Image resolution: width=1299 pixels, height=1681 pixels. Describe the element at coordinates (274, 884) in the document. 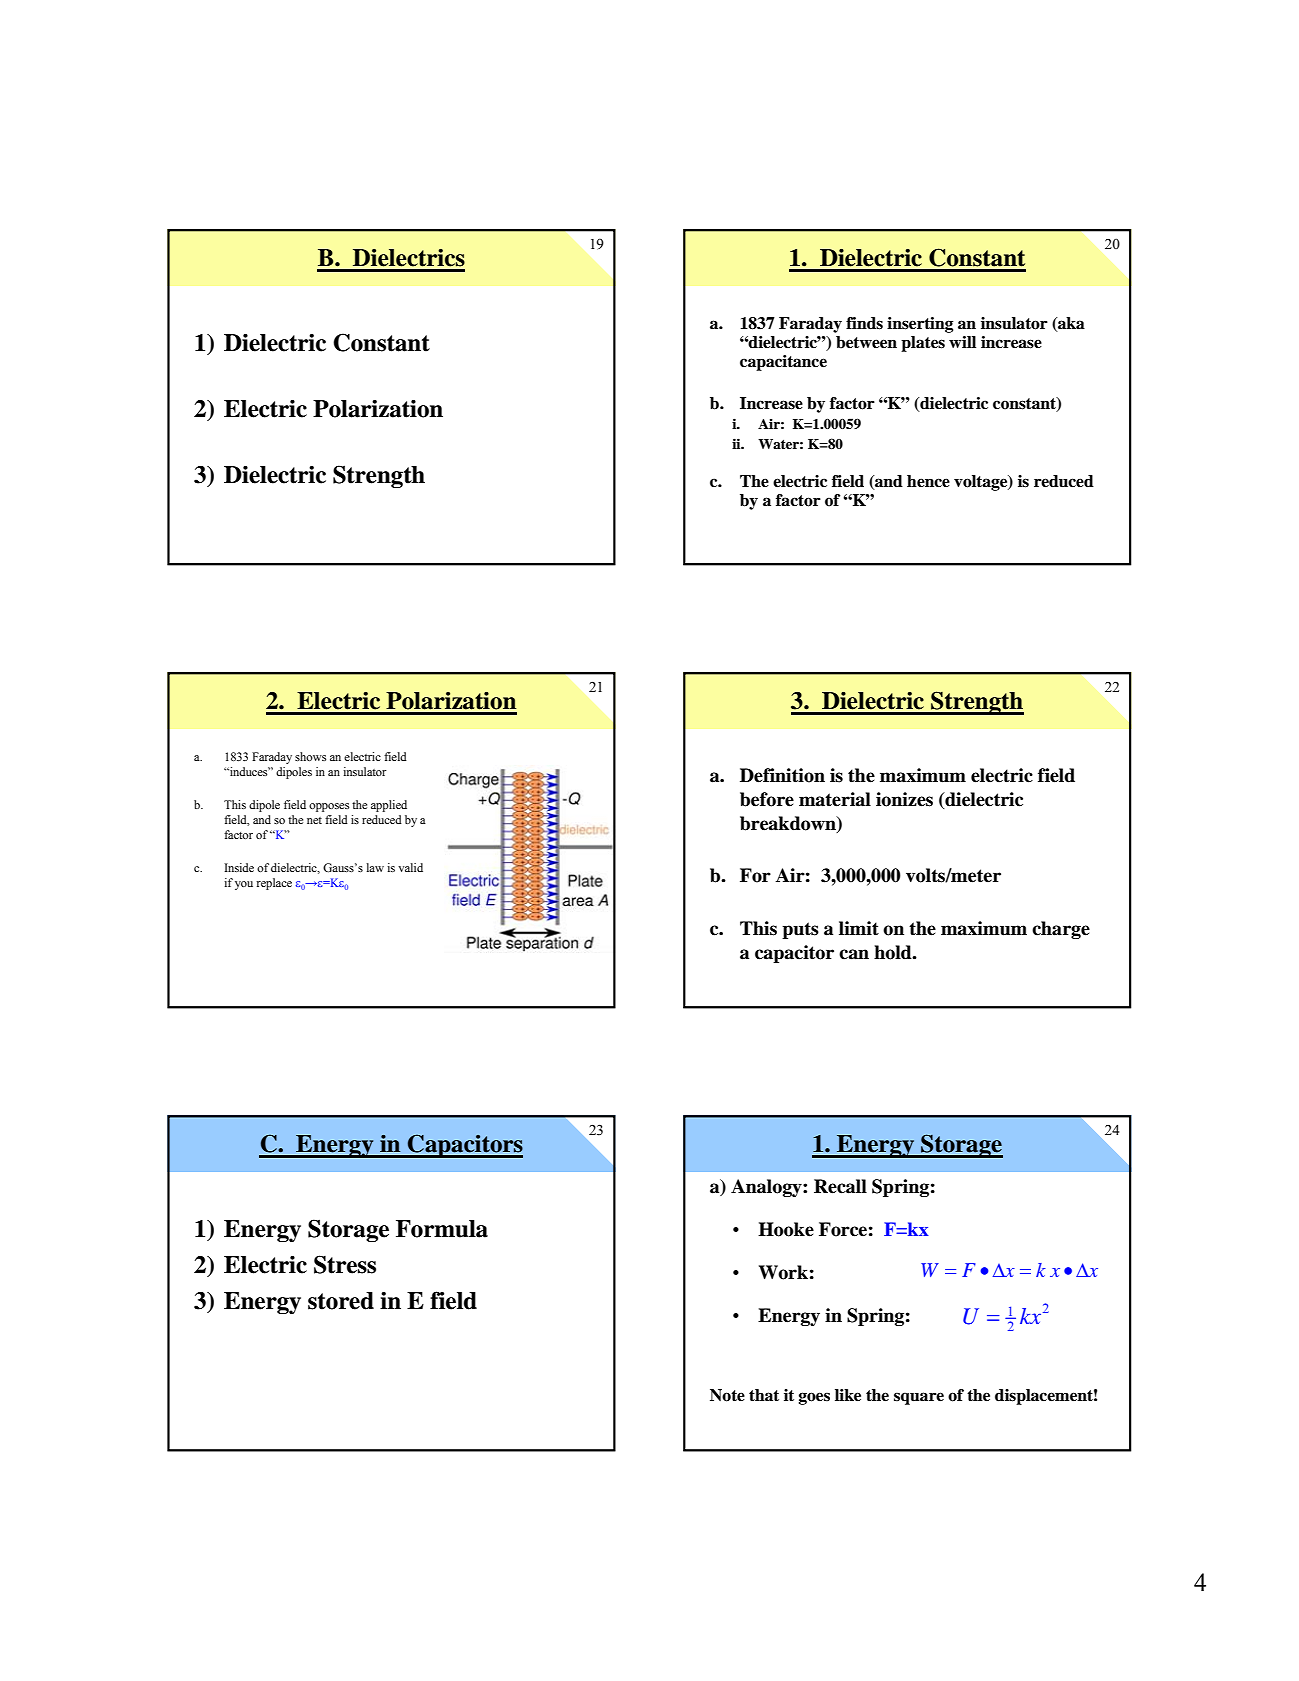

I see `replace` at that location.
